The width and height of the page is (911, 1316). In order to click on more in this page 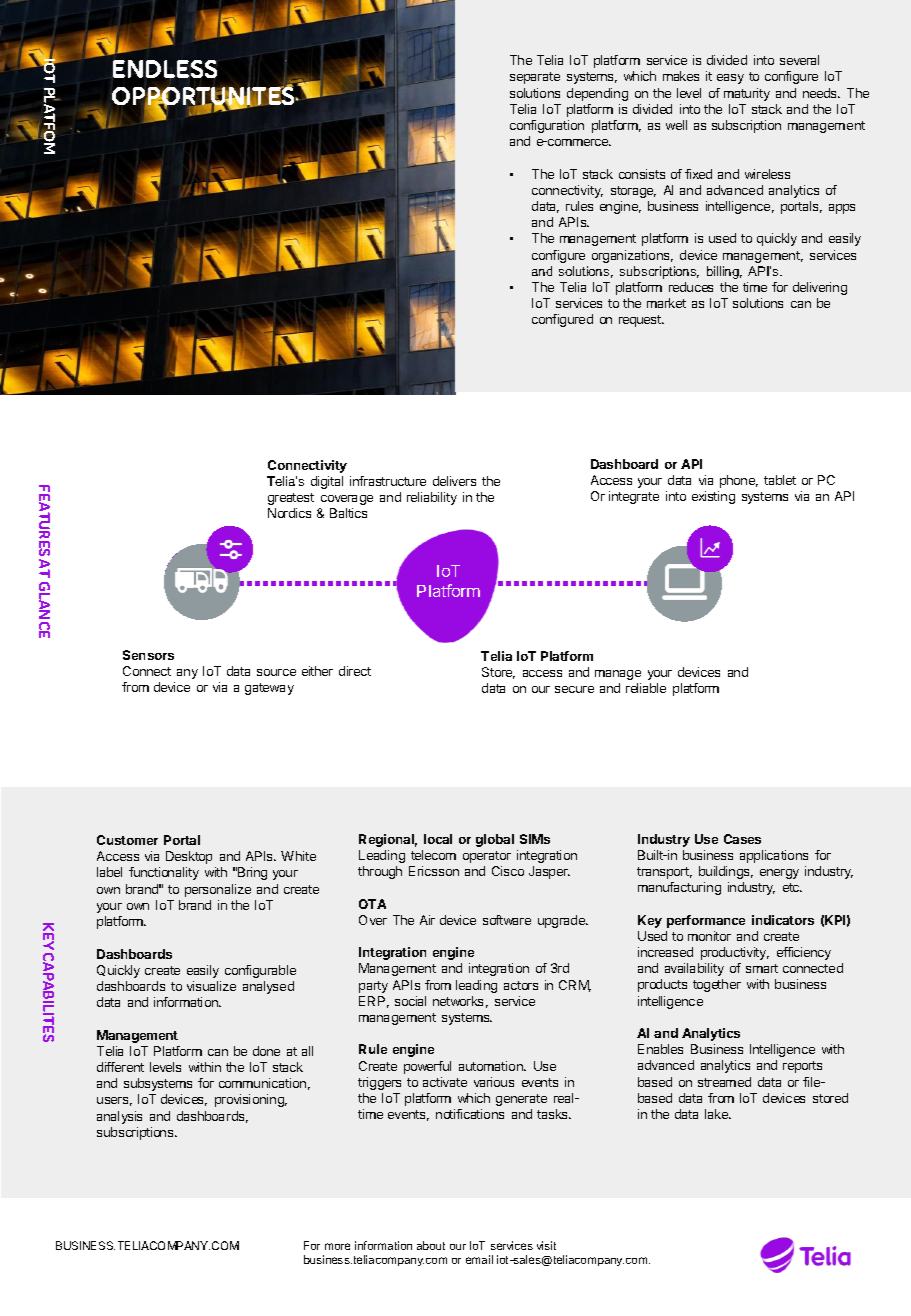, I will do `click(337, 1246)`.
